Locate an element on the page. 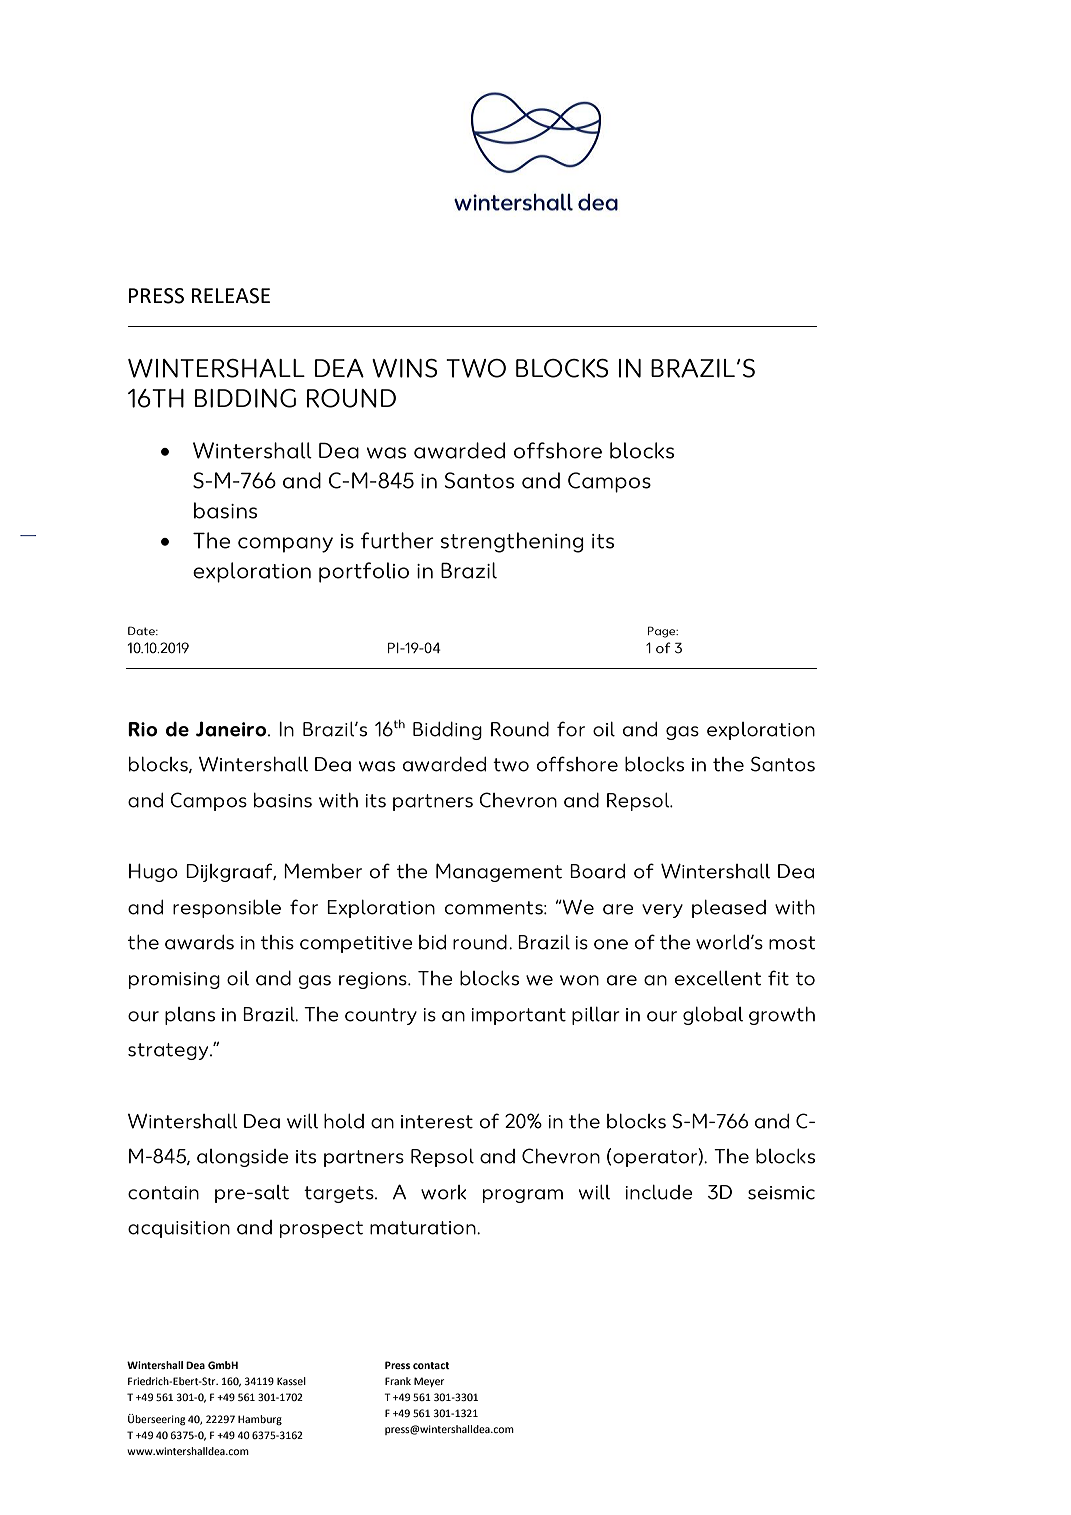  pleased is located at coordinates (729, 909).
